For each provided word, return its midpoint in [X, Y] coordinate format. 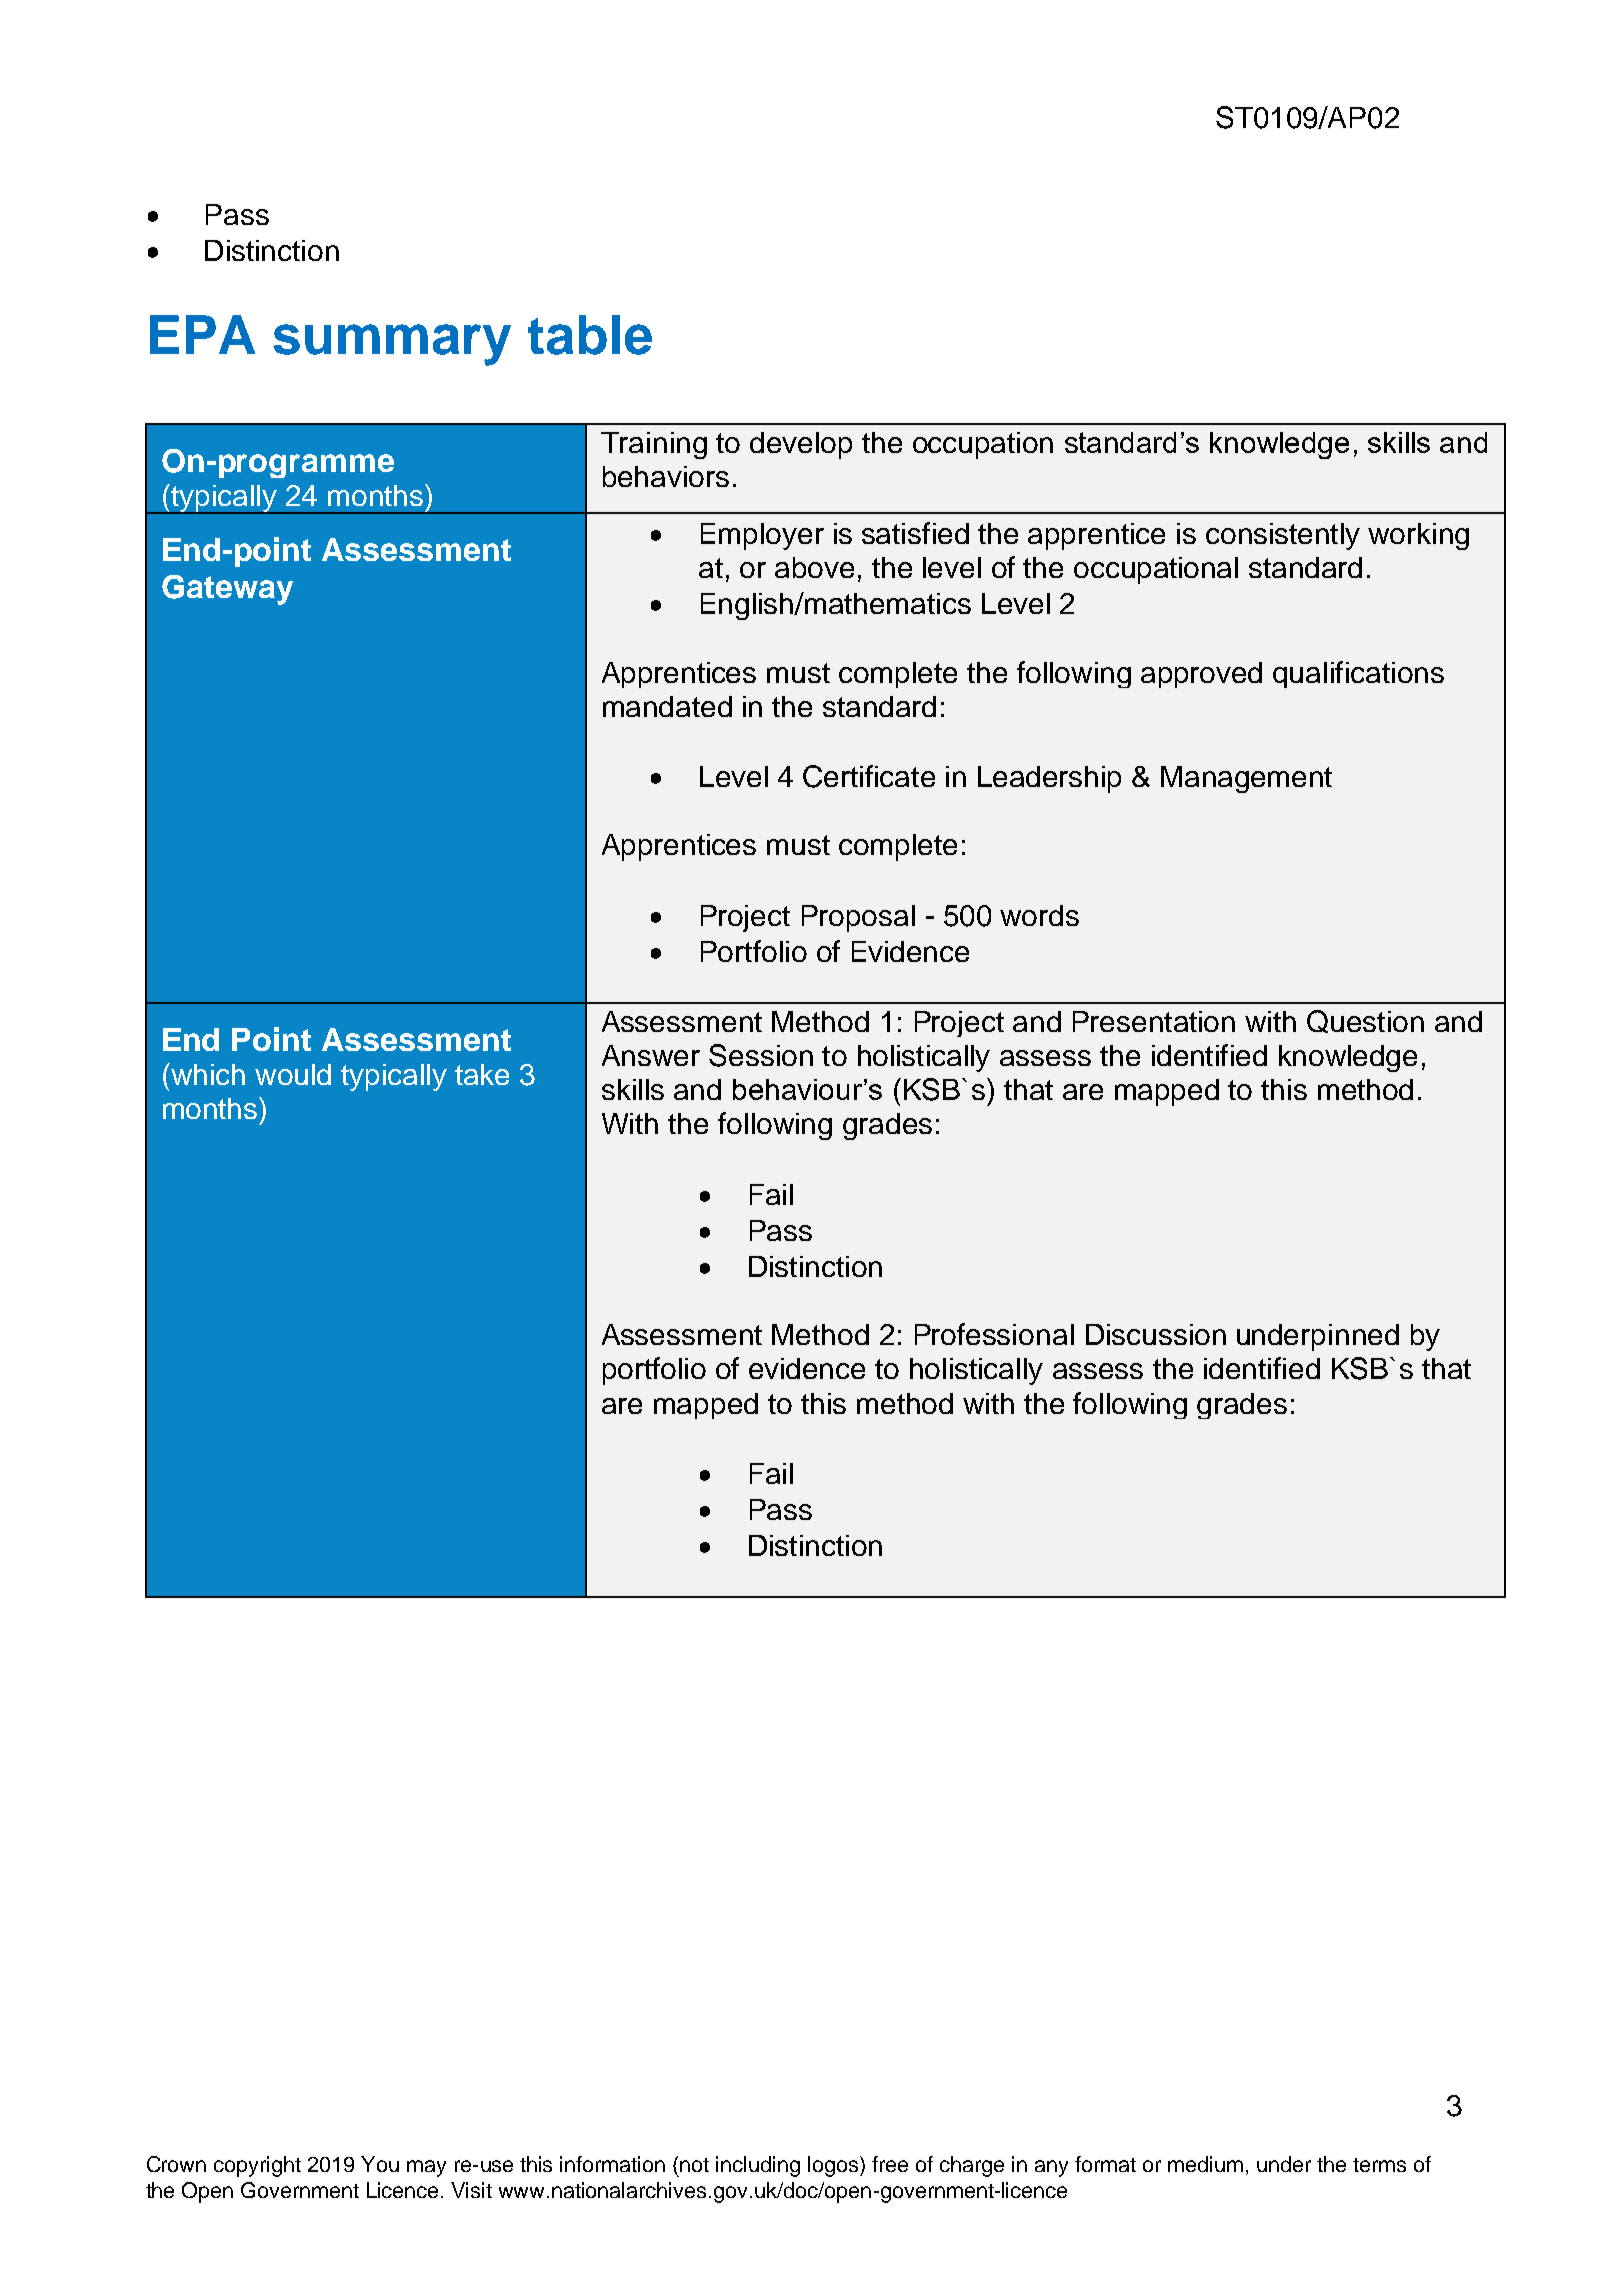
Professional [994, 1334]
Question [1365, 1021]
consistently [1283, 536]
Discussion [1156, 1334]
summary [392, 345]
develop [801, 445]
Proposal [858, 918]
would [293, 1074]
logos [834, 2166]
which [207, 1074]
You [380, 2164]
